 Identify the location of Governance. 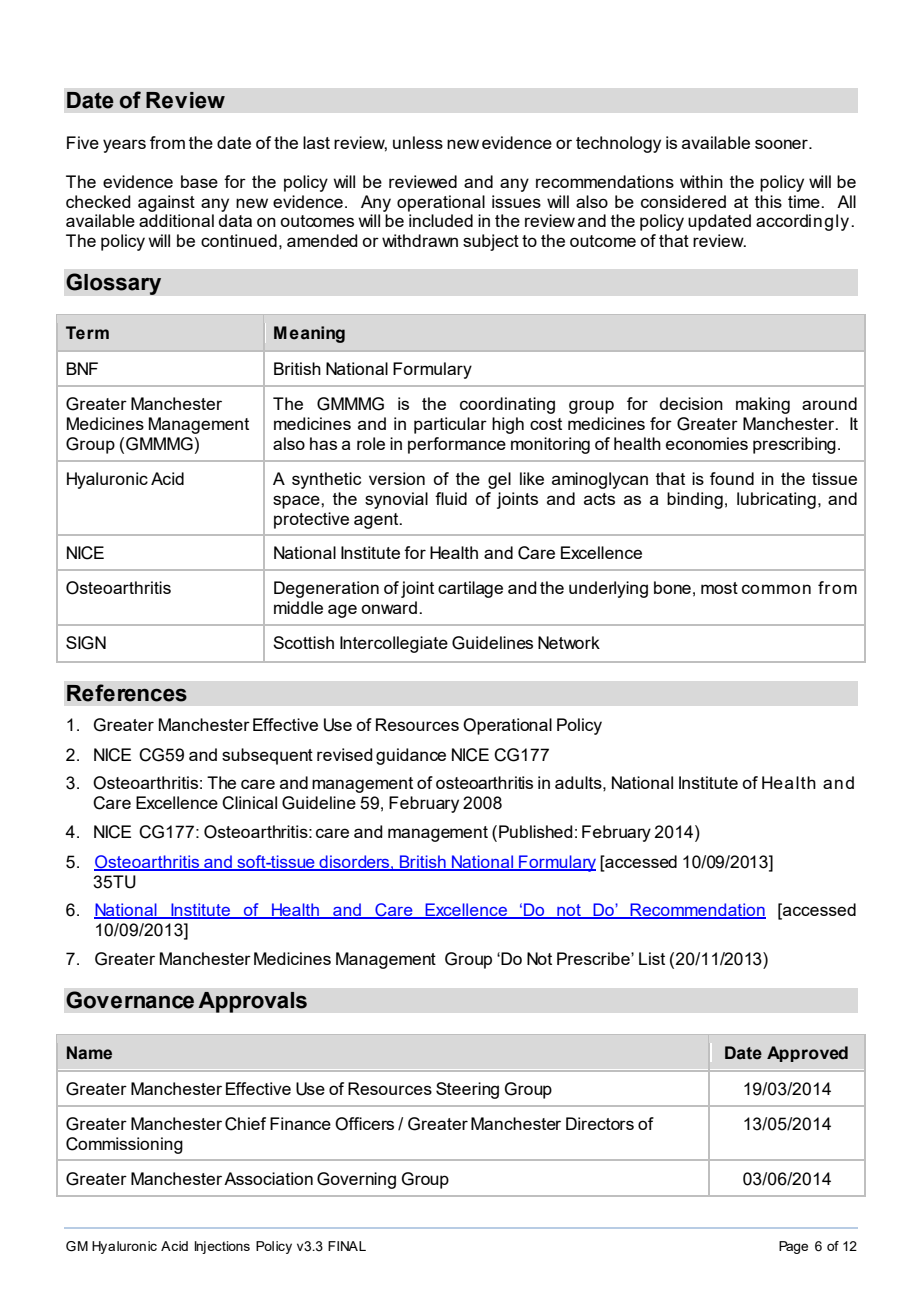
(130, 1000).
